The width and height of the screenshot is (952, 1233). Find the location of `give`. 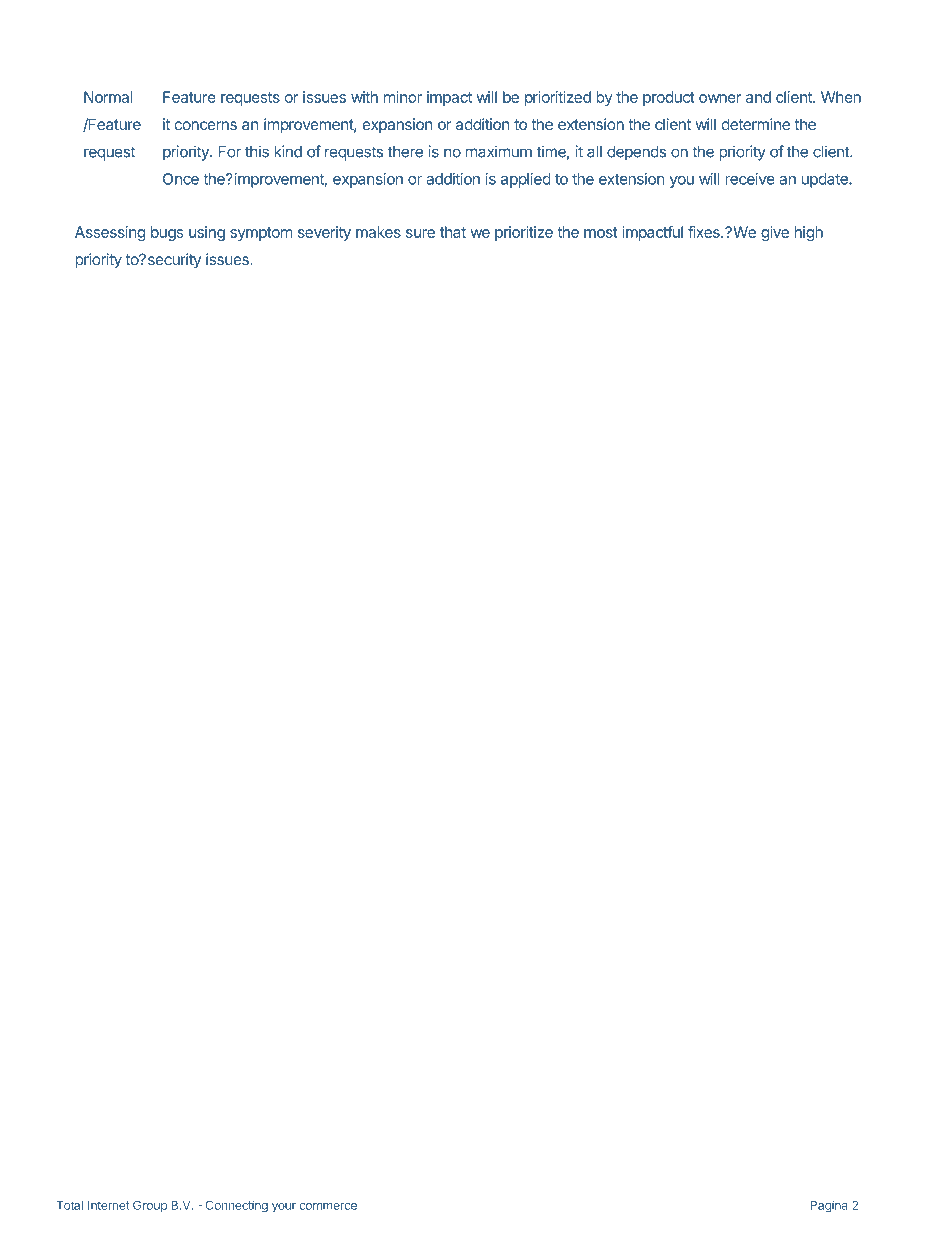

give is located at coordinates (775, 233).
